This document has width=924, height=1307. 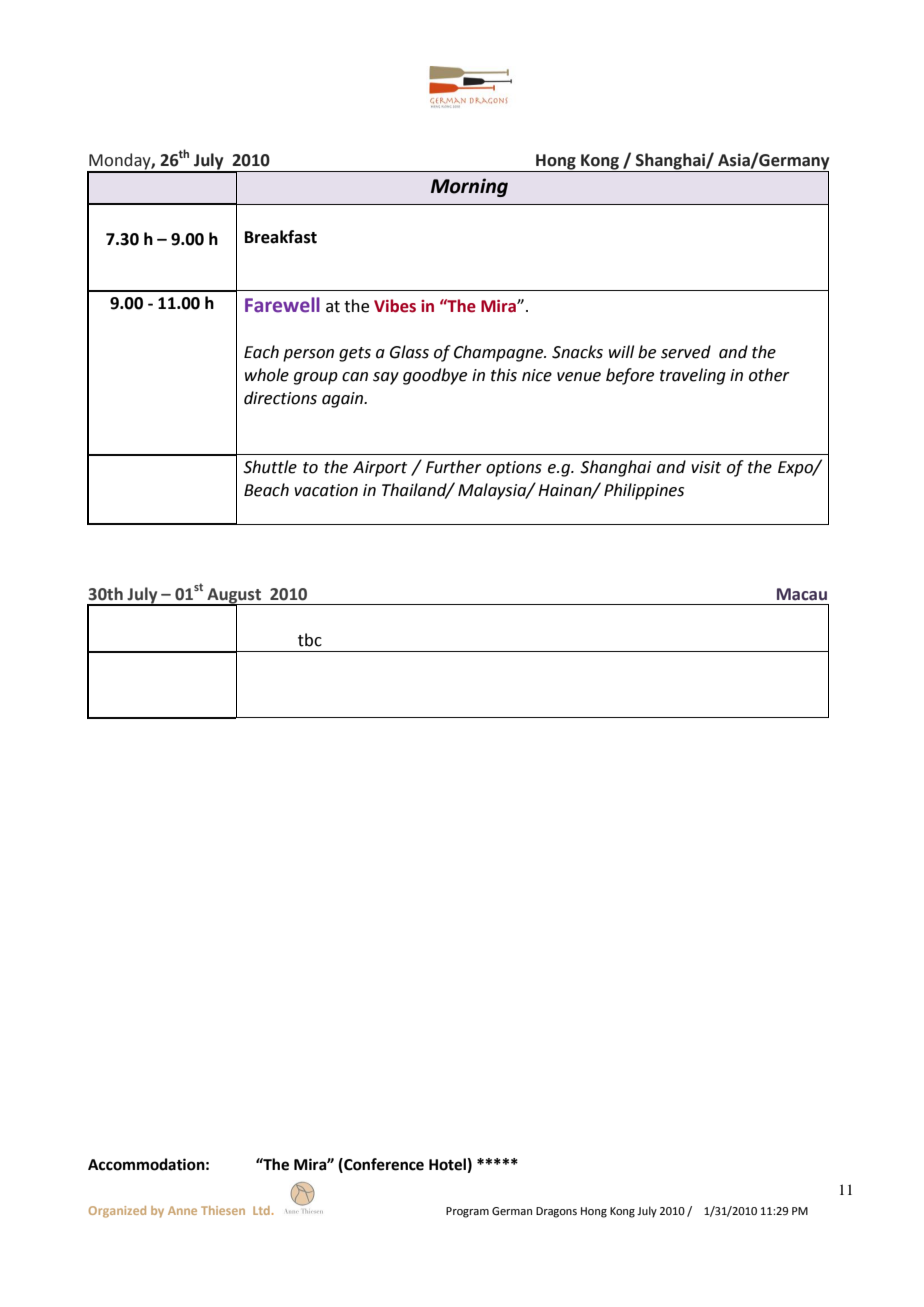 I want to click on Organized, so click(x=117, y=1212).
